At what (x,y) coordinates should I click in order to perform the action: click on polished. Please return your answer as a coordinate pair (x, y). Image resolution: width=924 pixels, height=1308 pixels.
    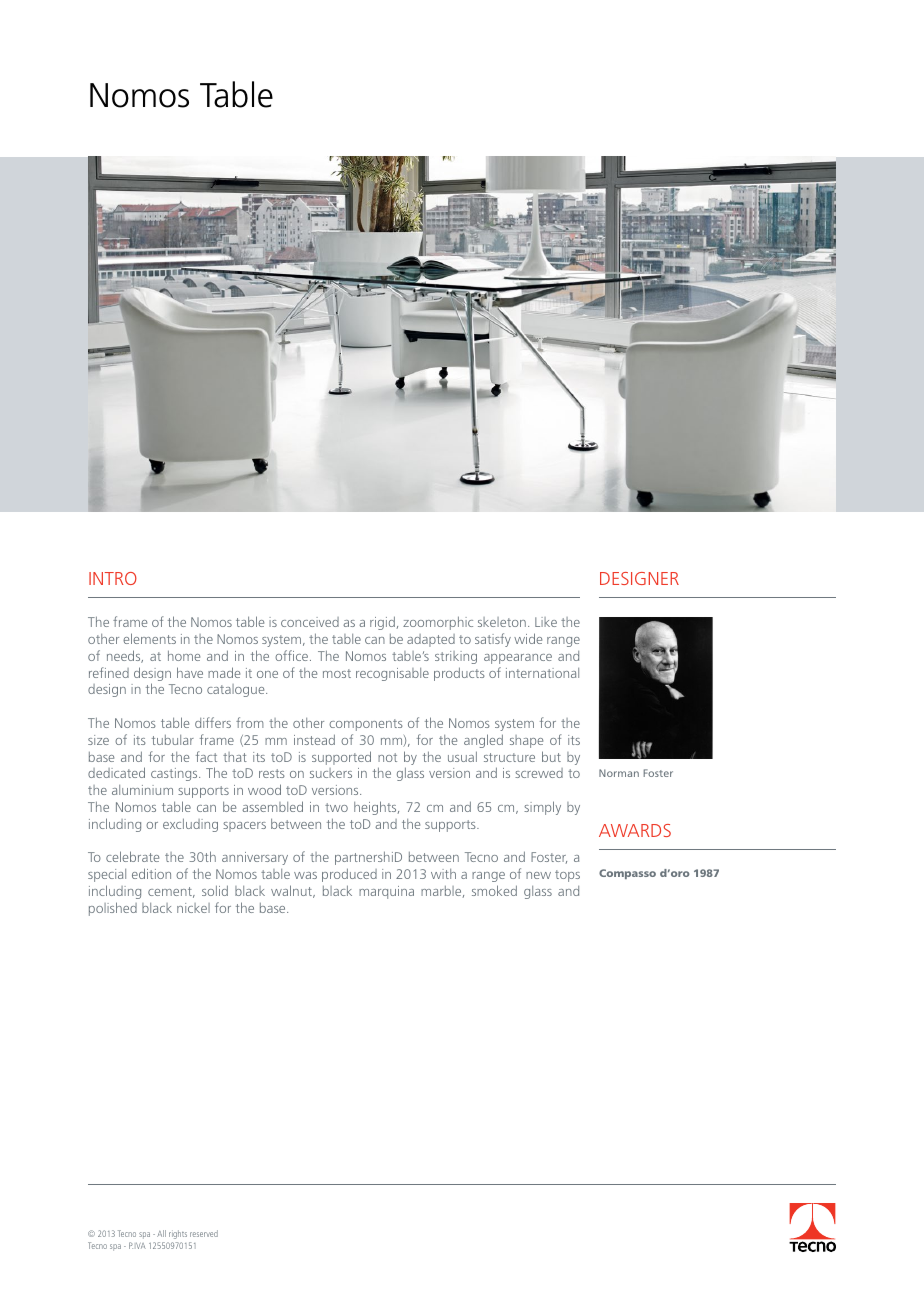
    Looking at the image, I should click on (113, 909).
